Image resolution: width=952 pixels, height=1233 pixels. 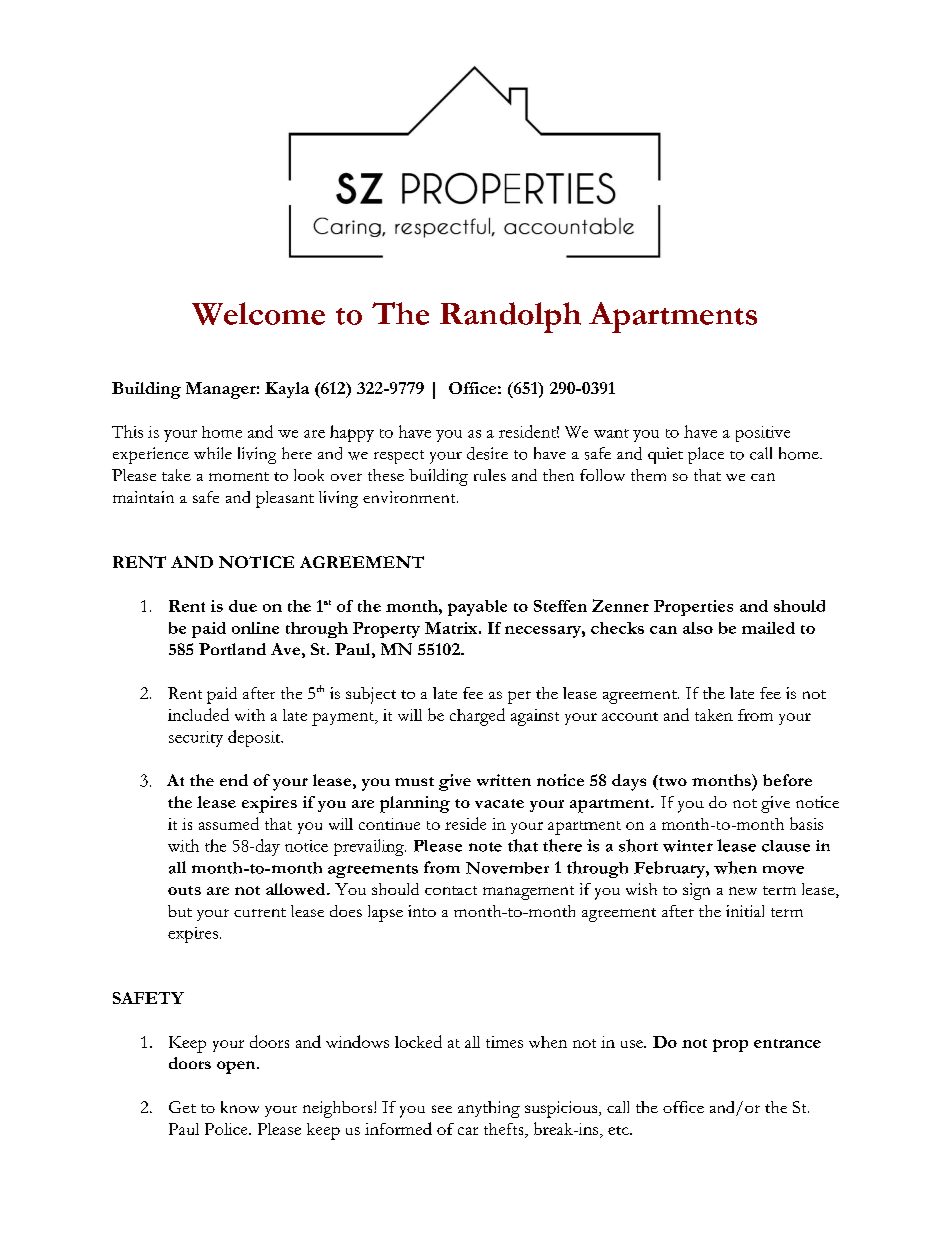 I want to click on Welcome, so click(x=258, y=313).
